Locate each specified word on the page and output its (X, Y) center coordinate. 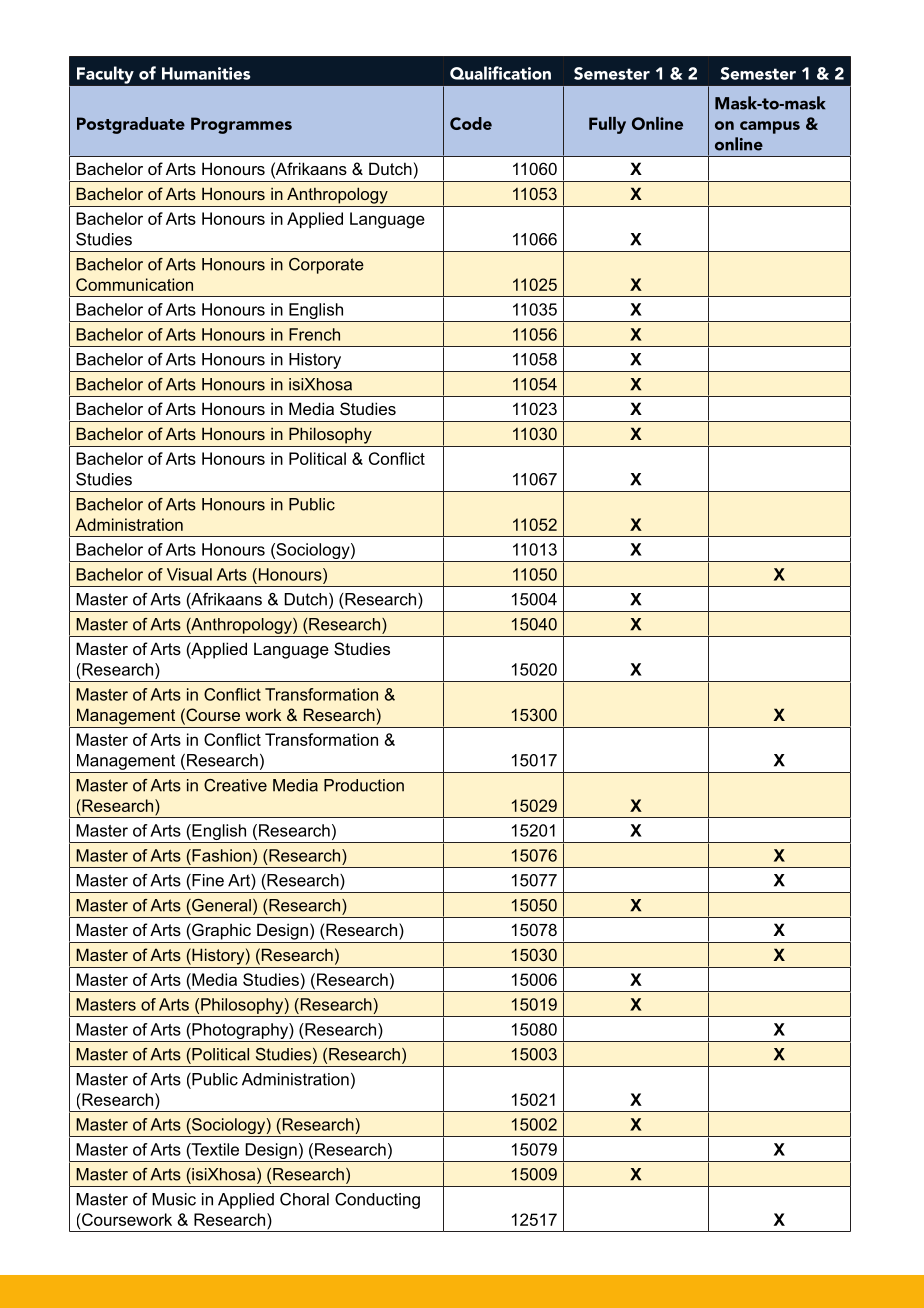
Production (364, 785)
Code (471, 123)
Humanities (206, 73)
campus (770, 127)
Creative (235, 785)
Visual (189, 574)
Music (174, 1199)
